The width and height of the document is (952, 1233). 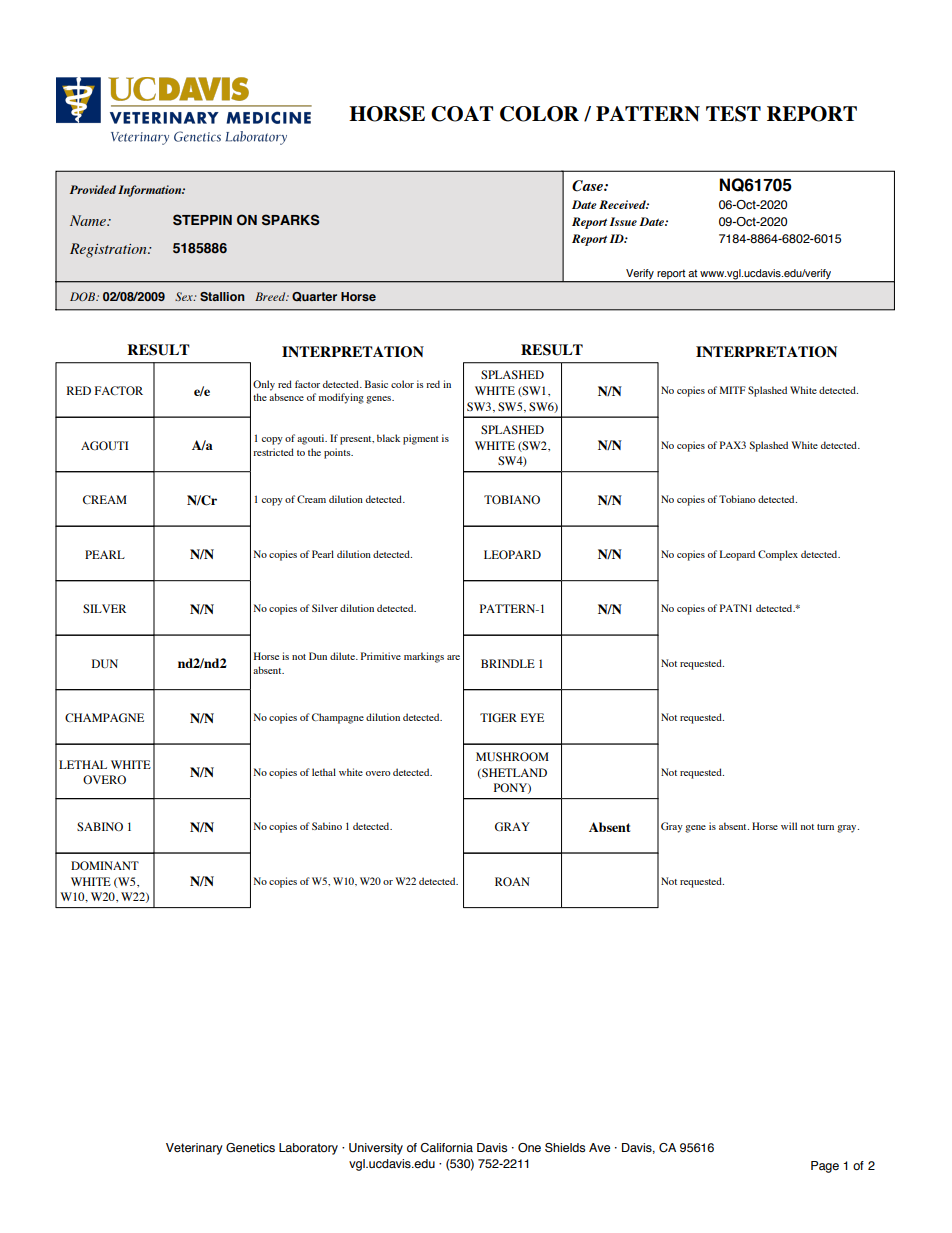 I want to click on TEST, so click(x=733, y=114).
